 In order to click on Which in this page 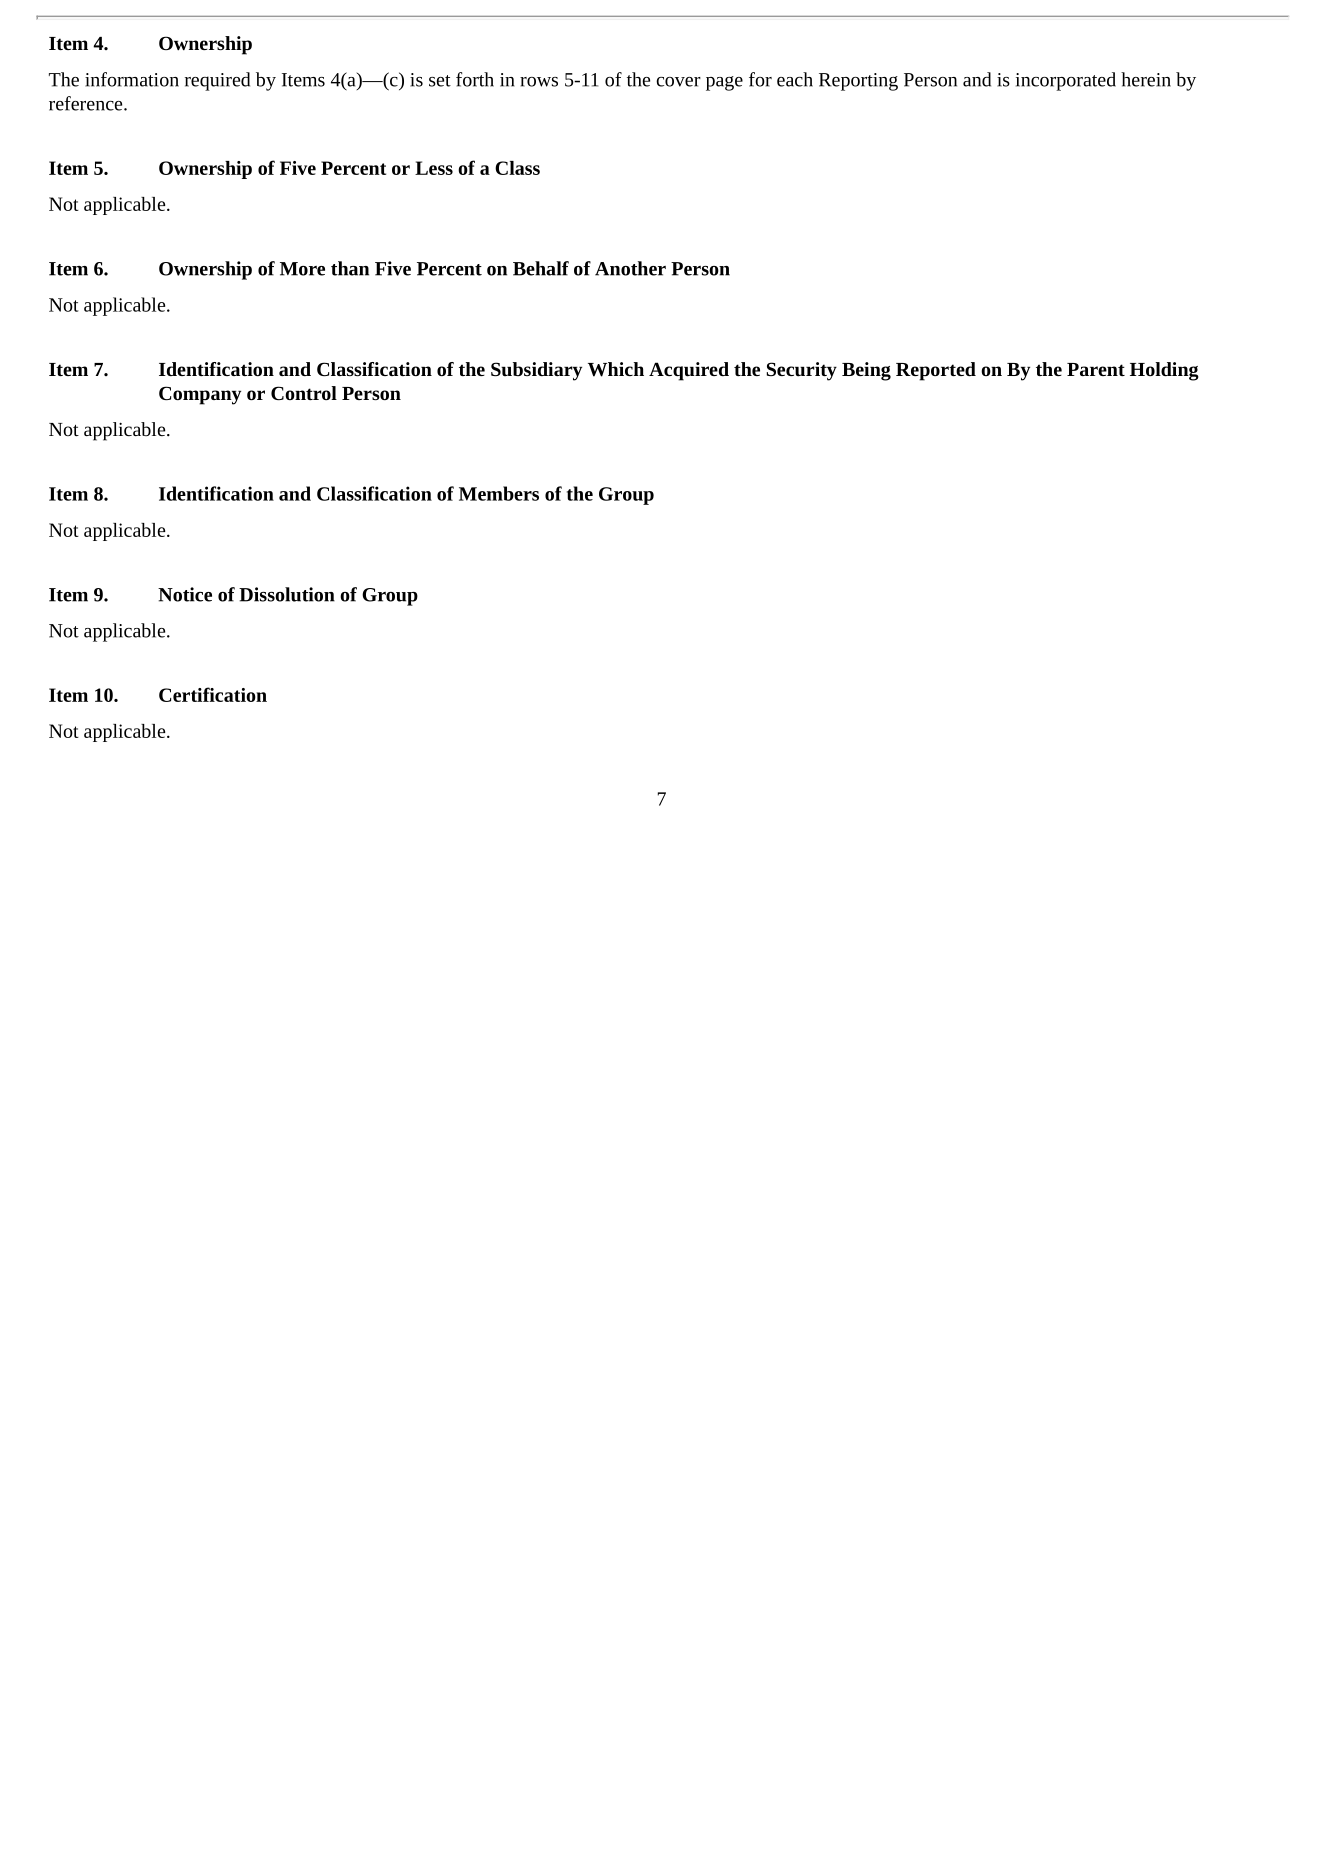, I will do `click(616, 369)`.
